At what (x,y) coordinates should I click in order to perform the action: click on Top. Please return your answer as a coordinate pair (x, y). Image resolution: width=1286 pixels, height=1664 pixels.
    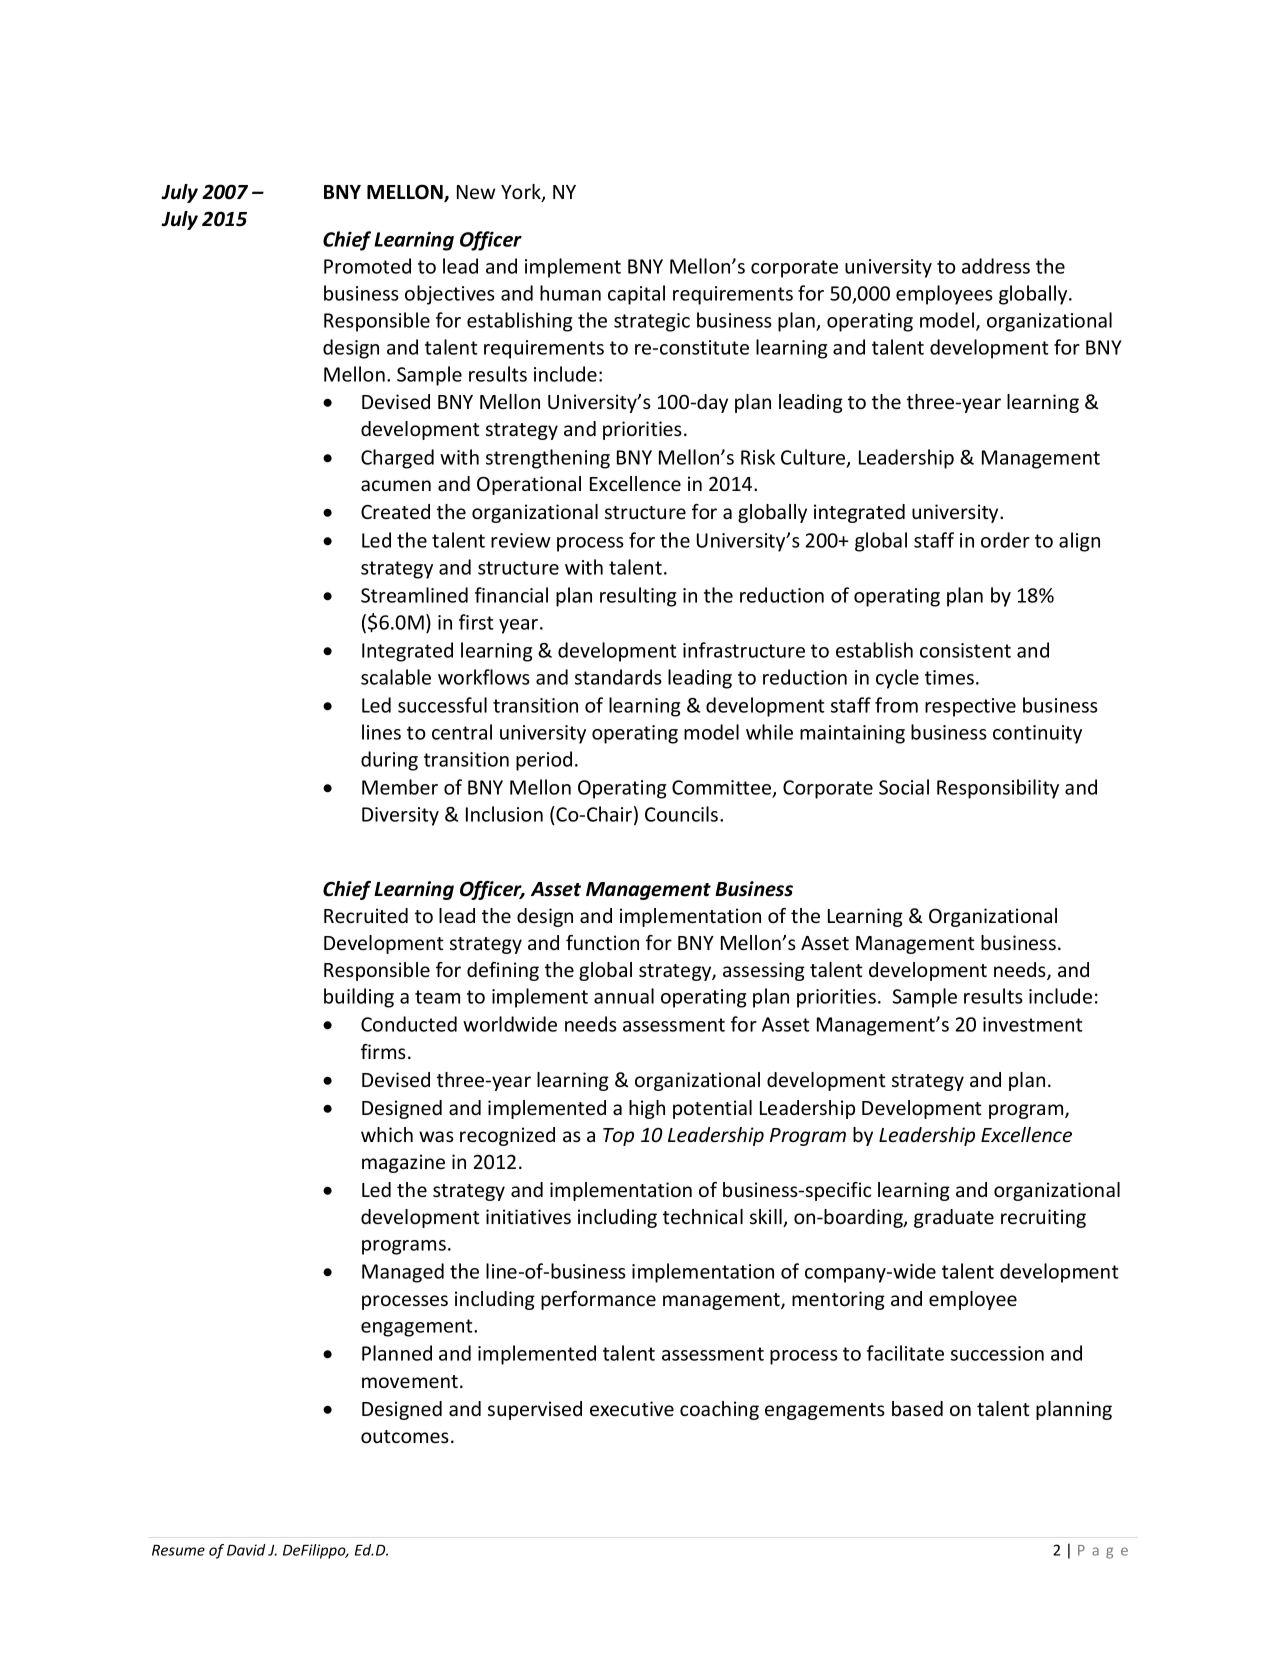
    Looking at the image, I should click on (618, 1137).
